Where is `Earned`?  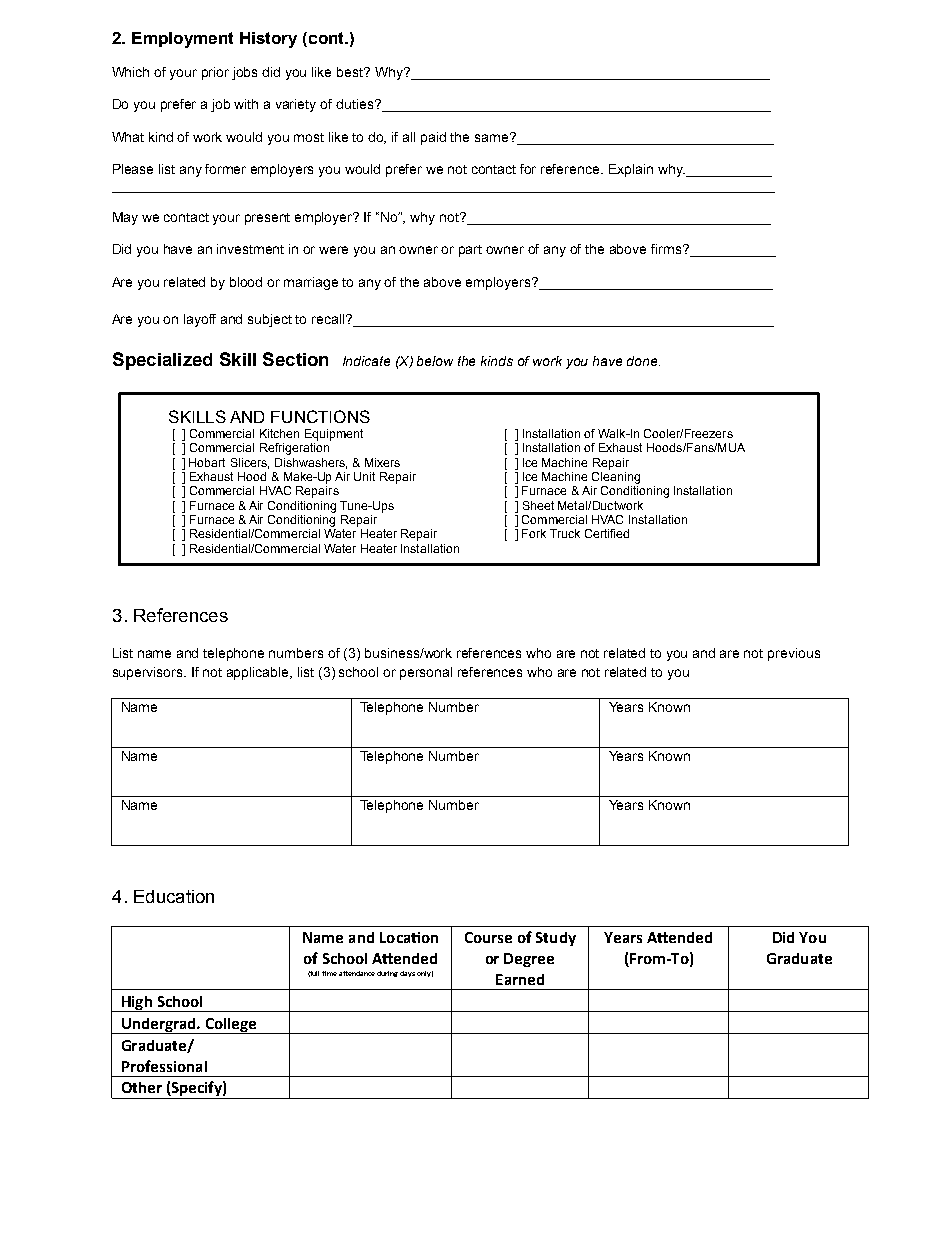 Earned is located at coordinates (520, 979).
